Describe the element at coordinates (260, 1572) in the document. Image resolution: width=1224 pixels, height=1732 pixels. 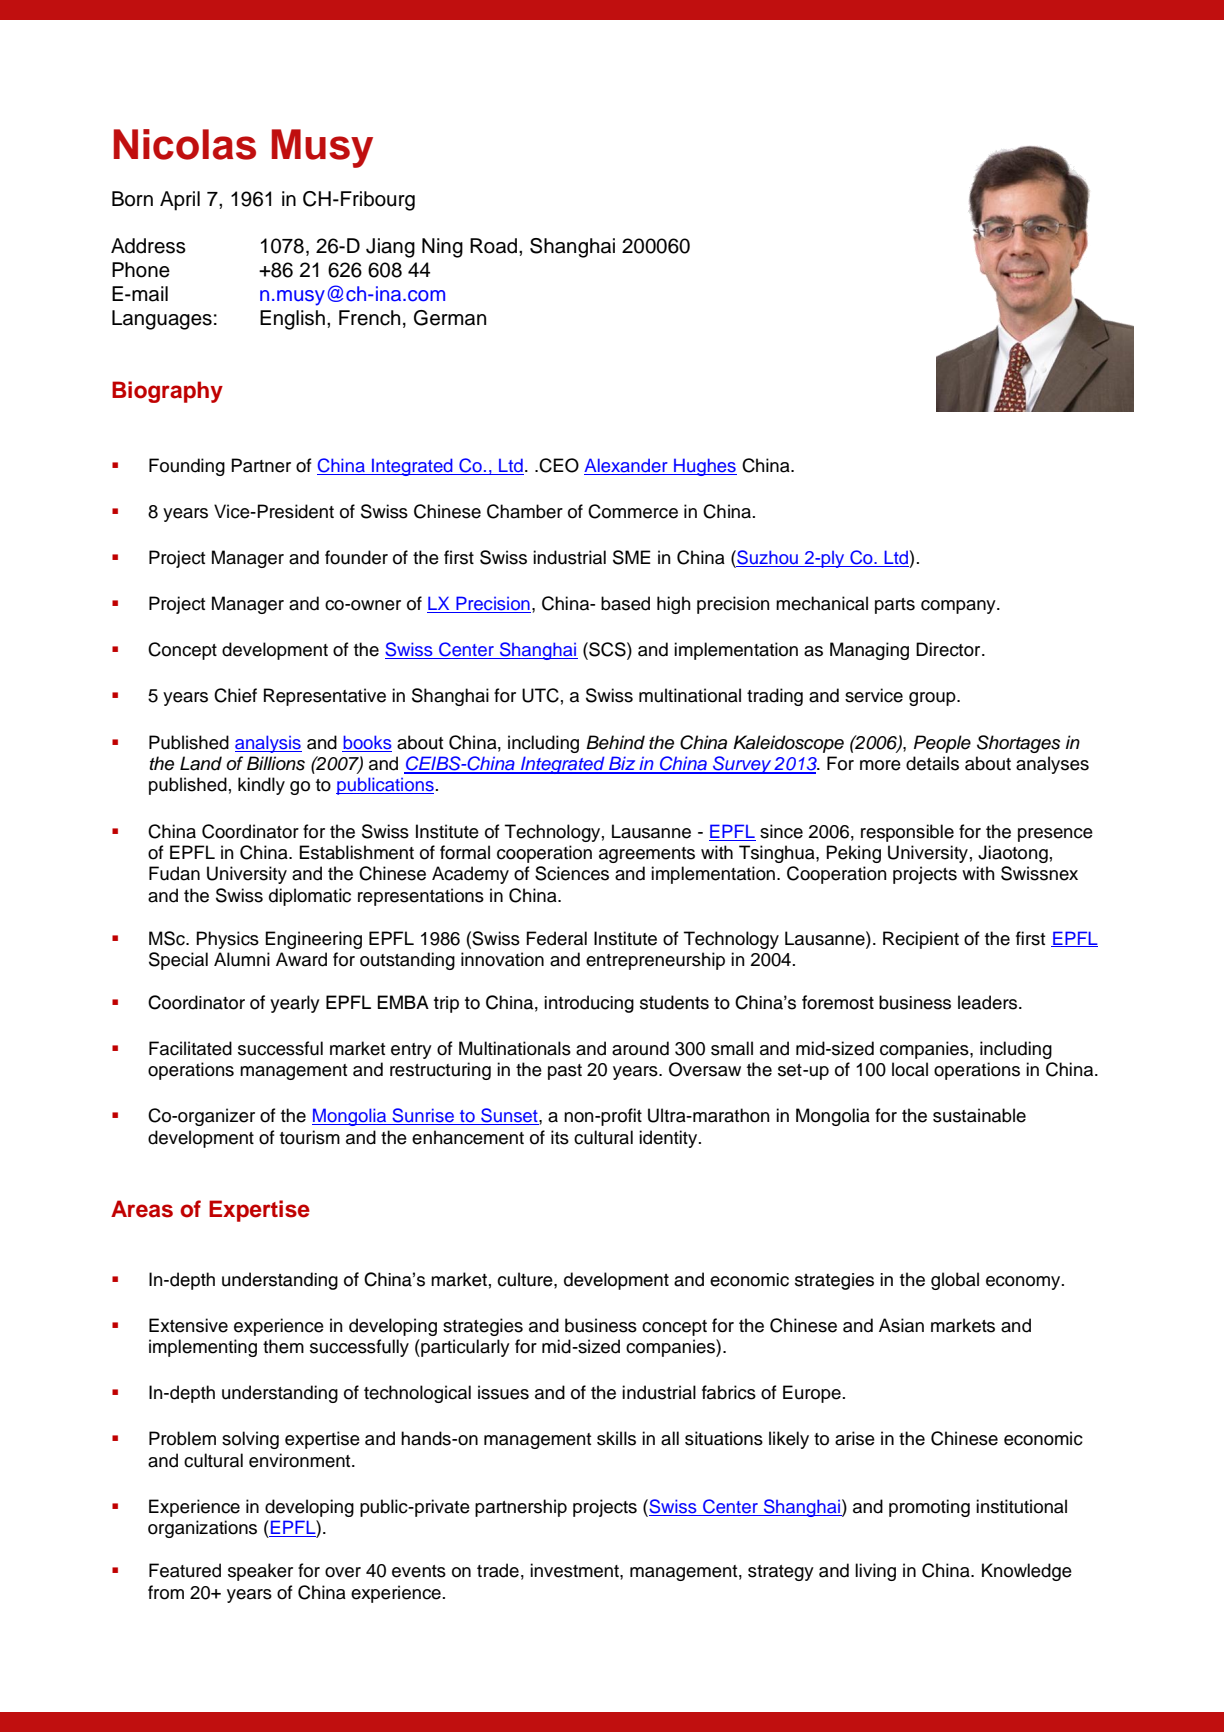
I see `speaker` at that location.
